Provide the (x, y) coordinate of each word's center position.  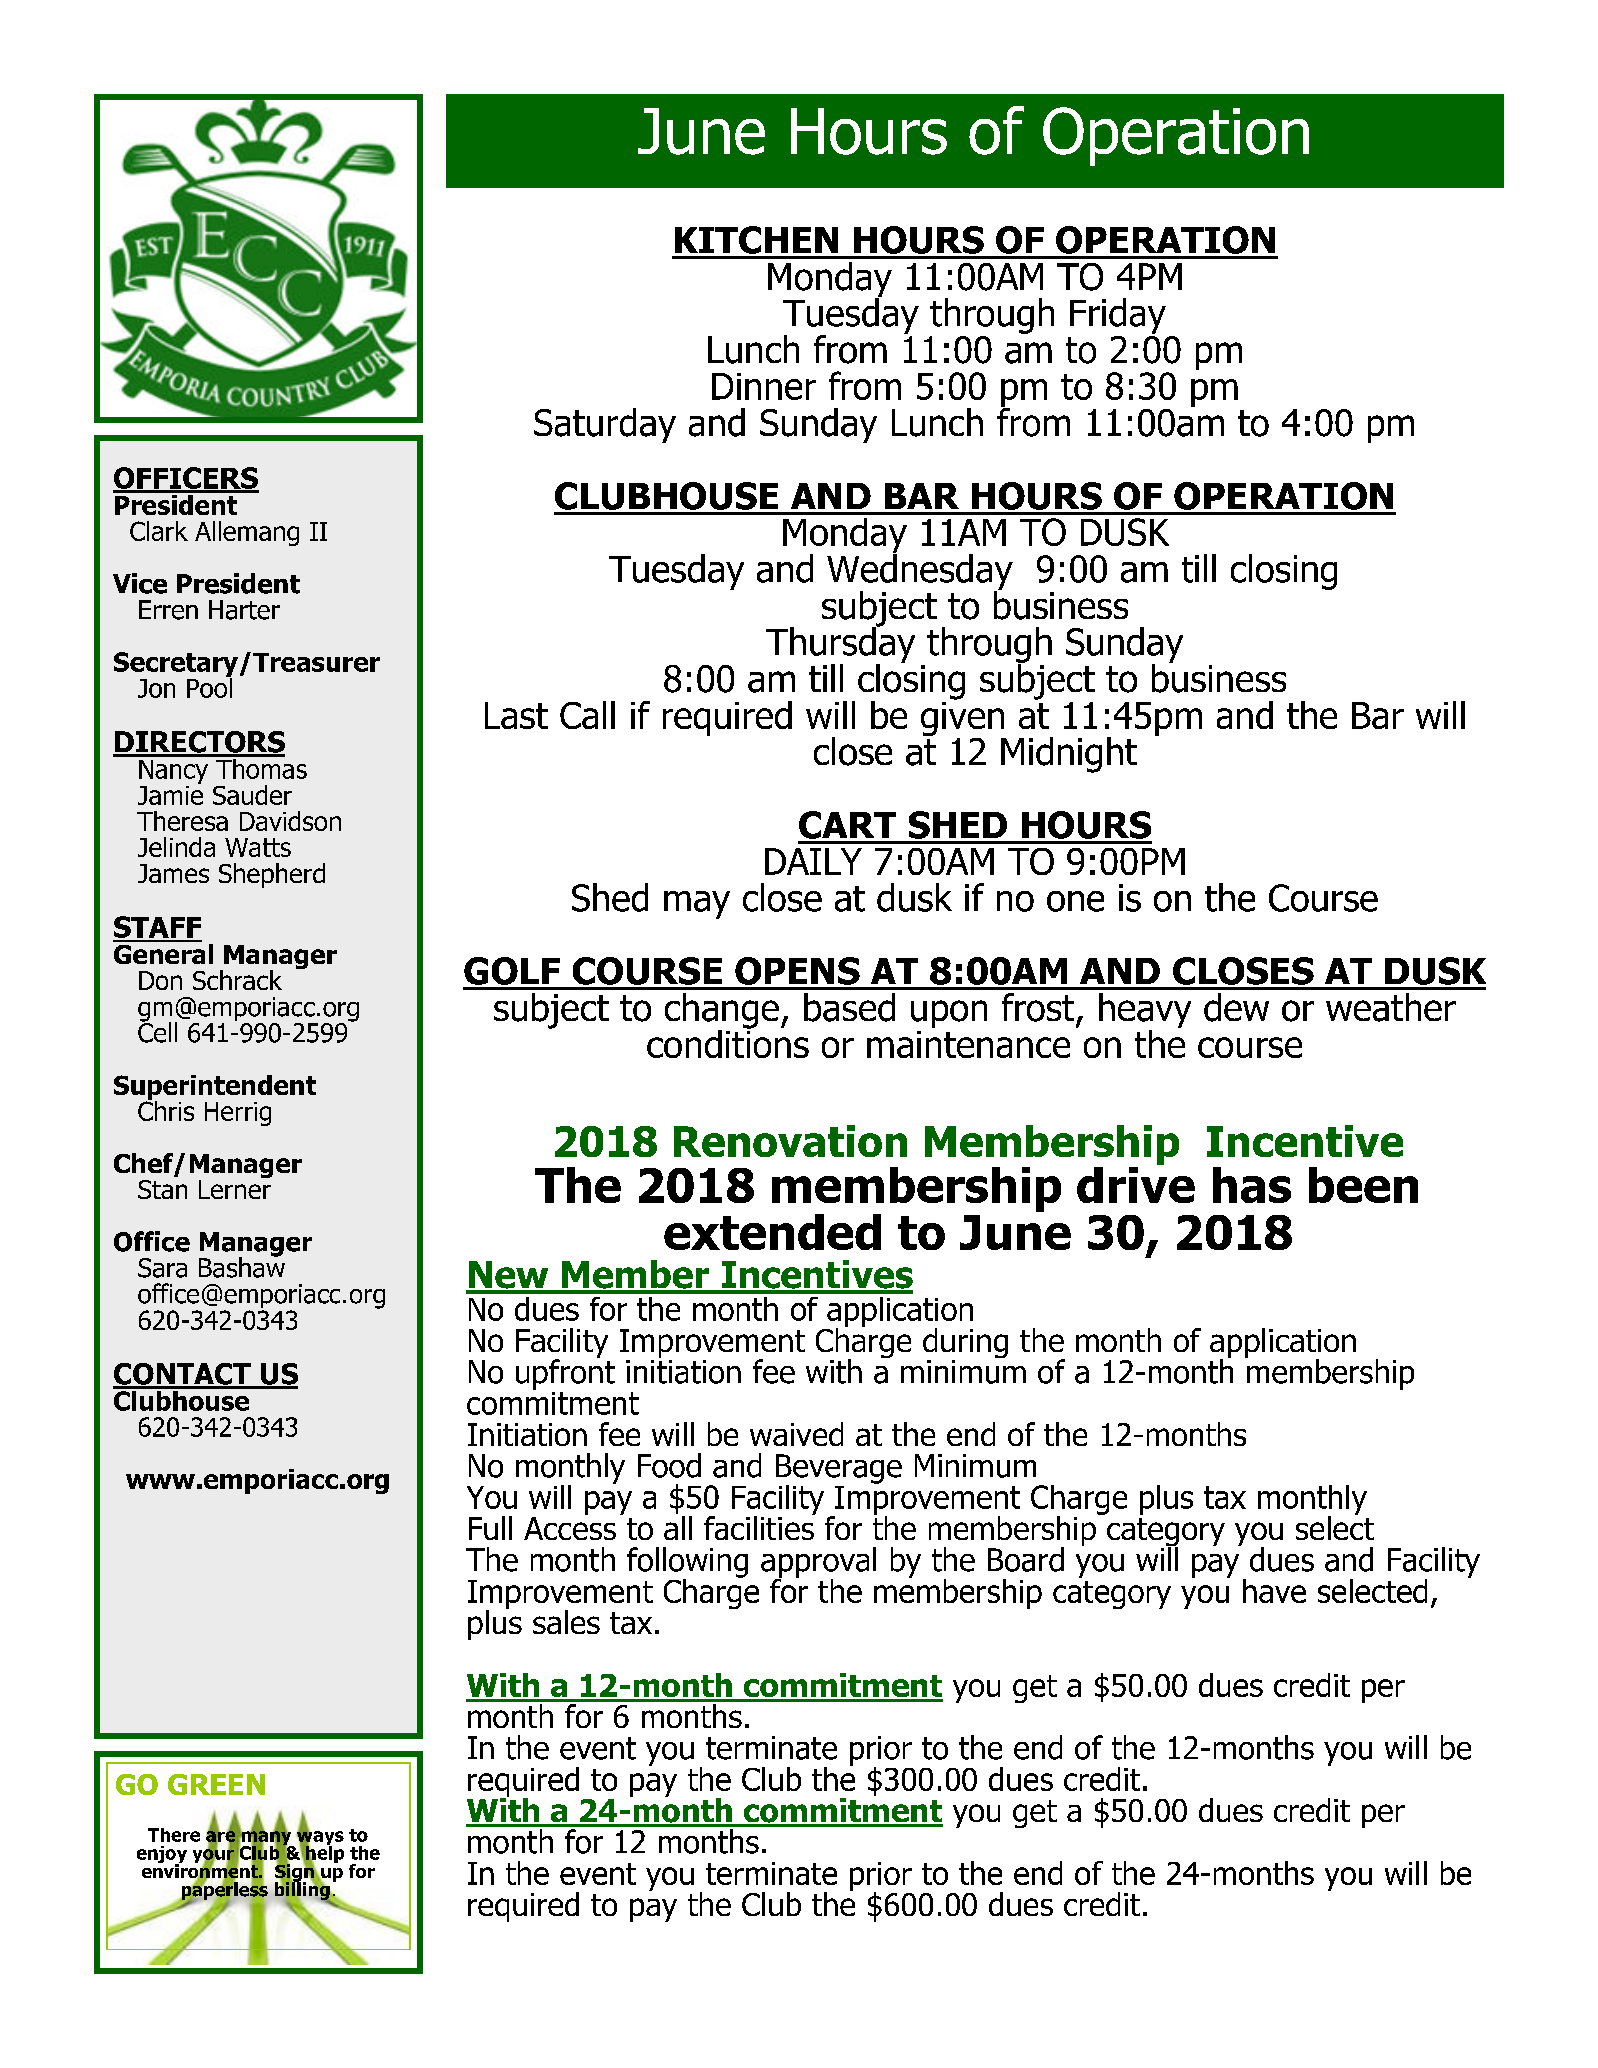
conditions (728, 1042)
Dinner (764, 386)
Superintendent (215, 1088)
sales (566, 1622)
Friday (1118, 316)
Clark (159, 531)
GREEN (216, 1784)
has (1252, 1185)
